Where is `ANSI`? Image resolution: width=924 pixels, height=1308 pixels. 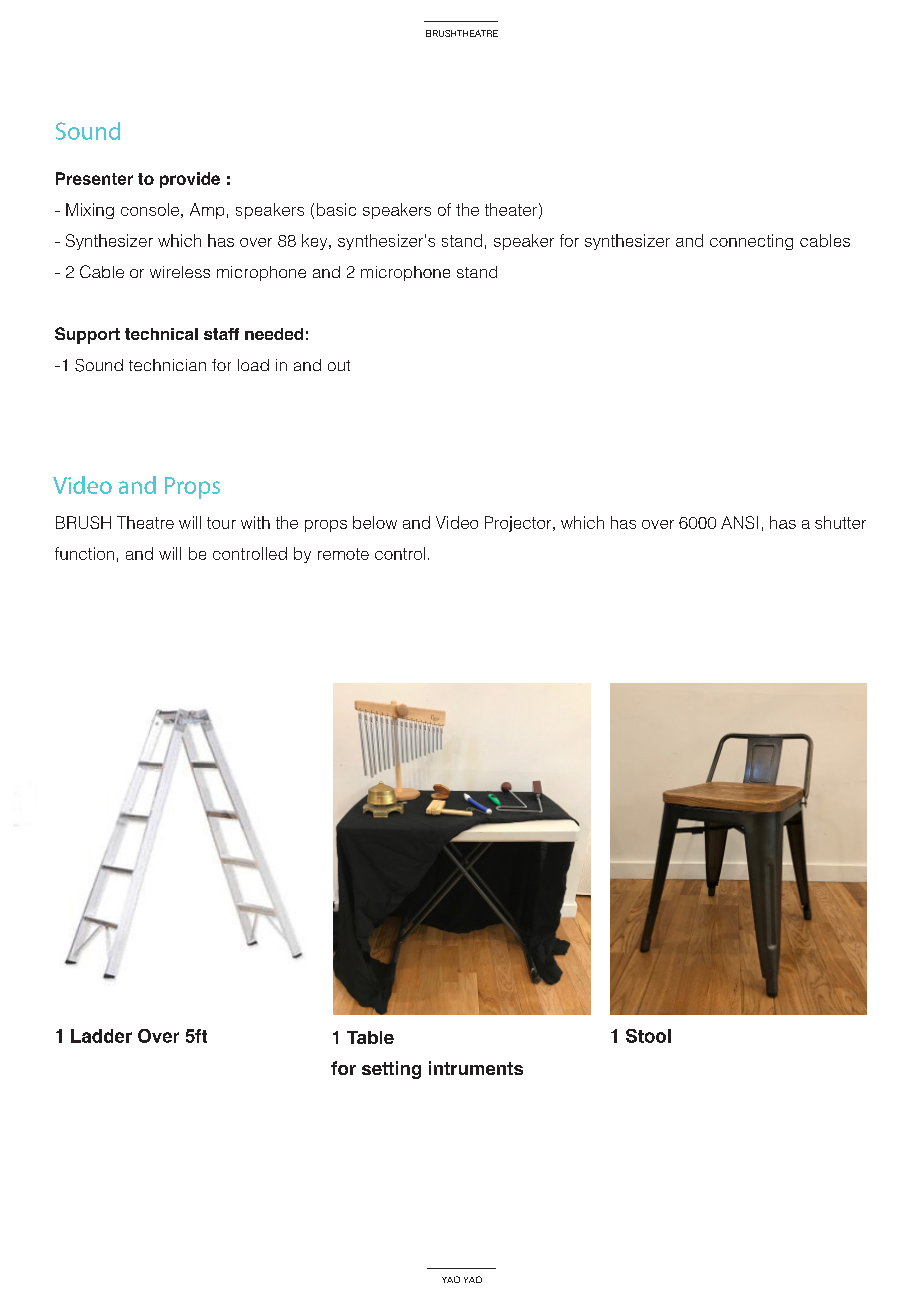 ANSI is located at coordinates (739, 522).
